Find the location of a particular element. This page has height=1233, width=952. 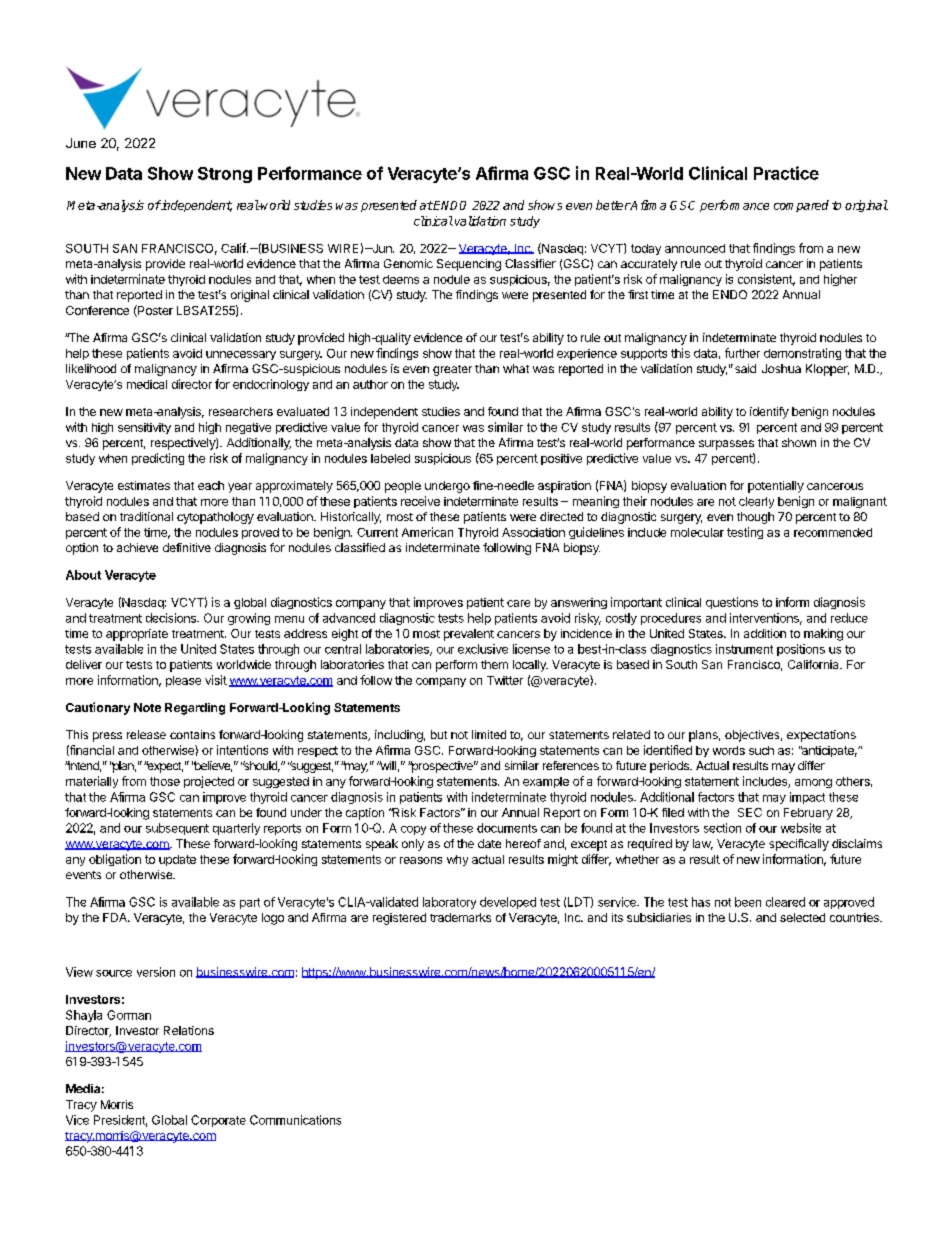

potentially is located at coordinates (776, 487).
